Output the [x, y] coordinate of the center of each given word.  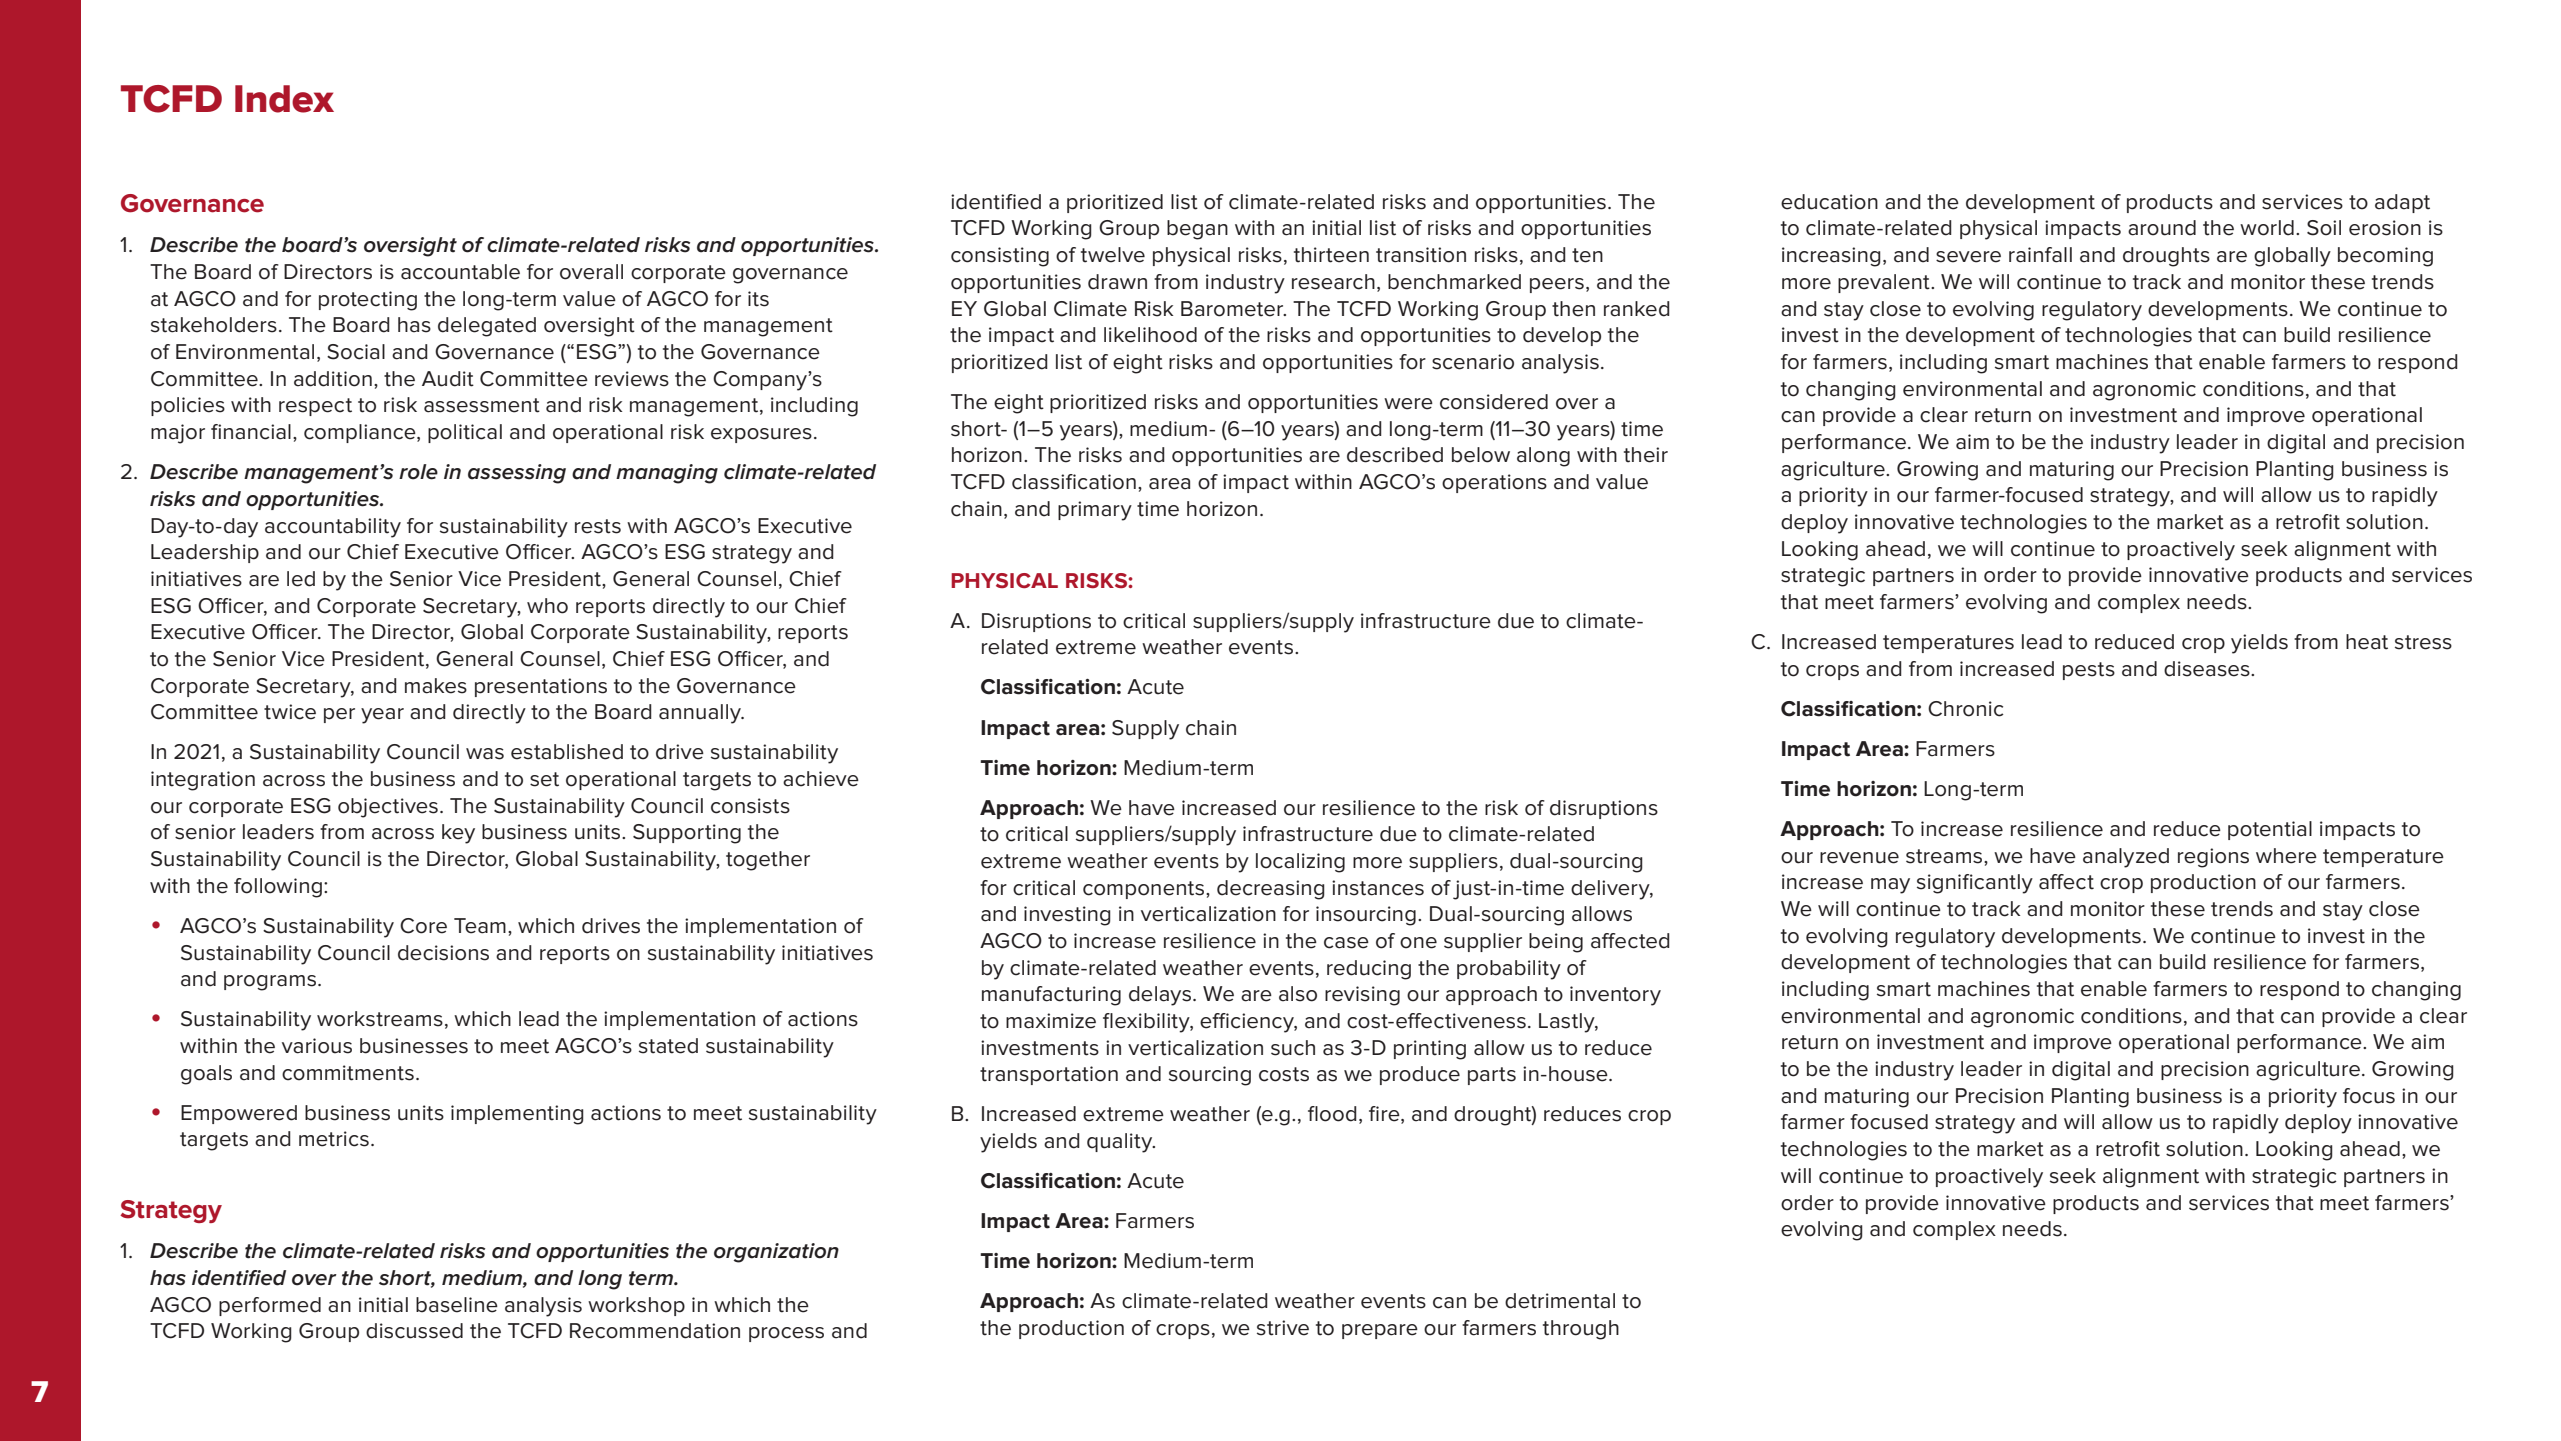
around [2162, 228]
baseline [457, 1305]
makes [436, 686]
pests [2089, 671]
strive [1283, 1328]
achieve [821, 779]
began [1197, 230]
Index [284, 99]
